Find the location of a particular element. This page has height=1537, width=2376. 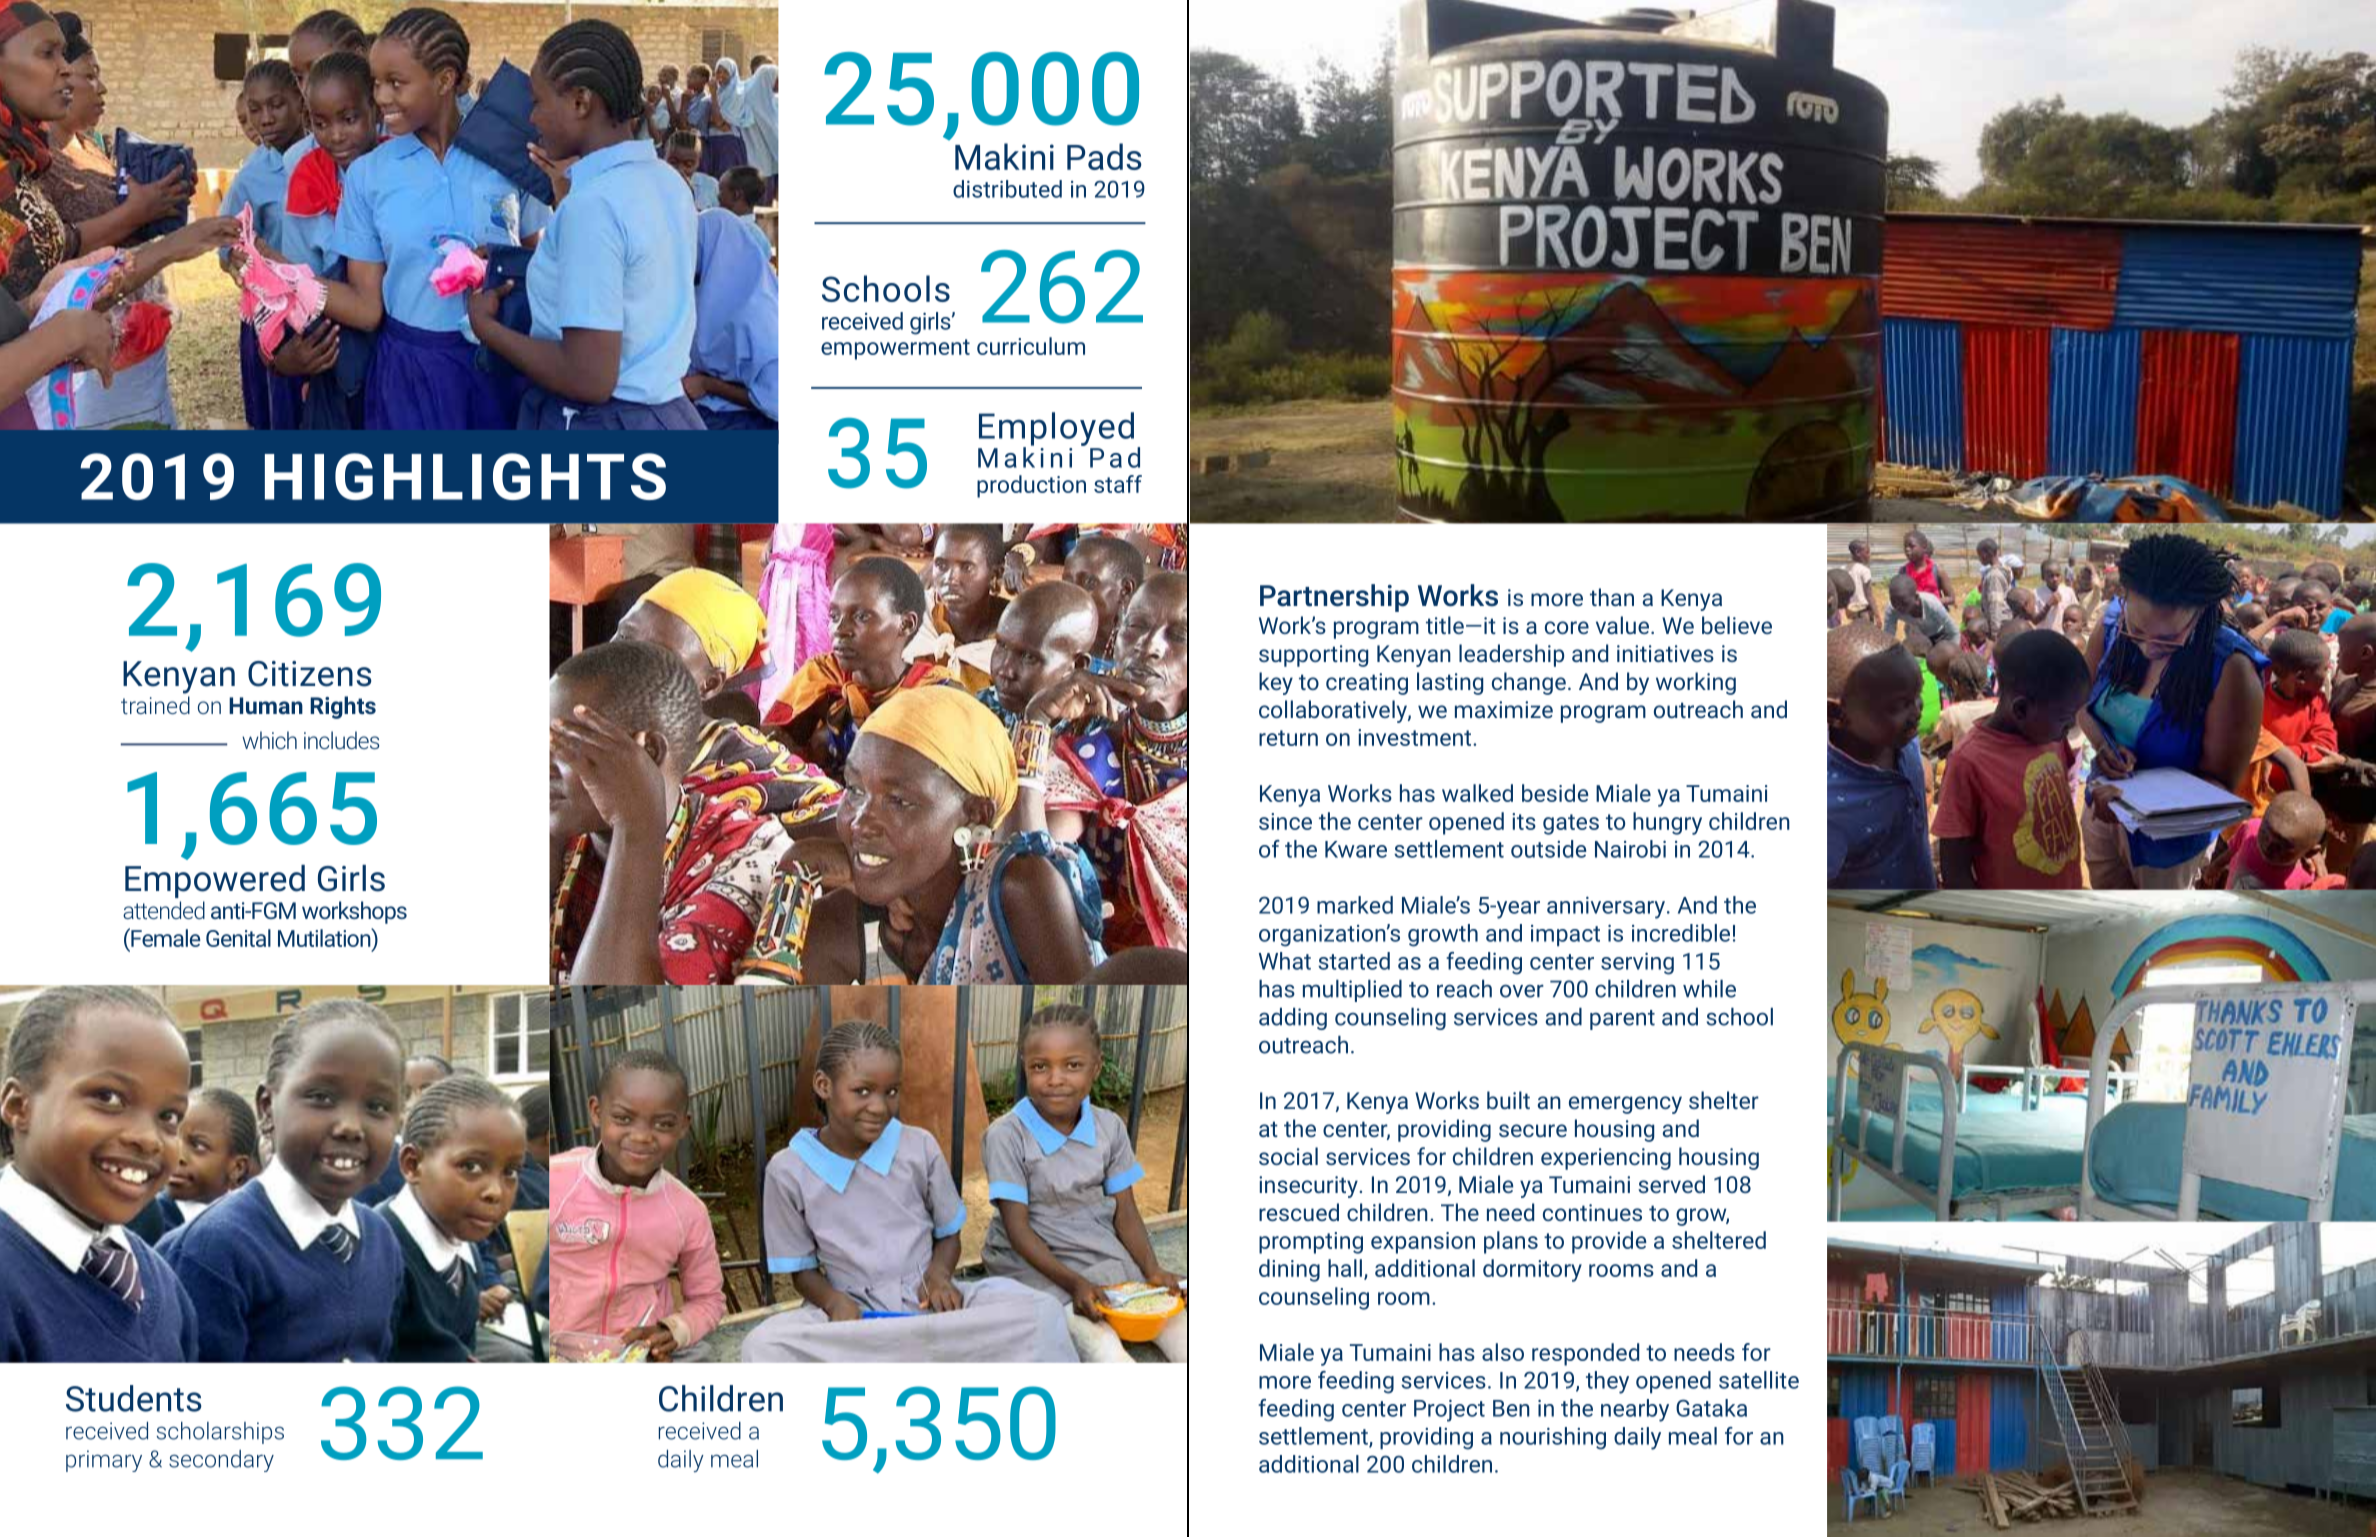

experiencing is located at coordinates (1606, 1159).
